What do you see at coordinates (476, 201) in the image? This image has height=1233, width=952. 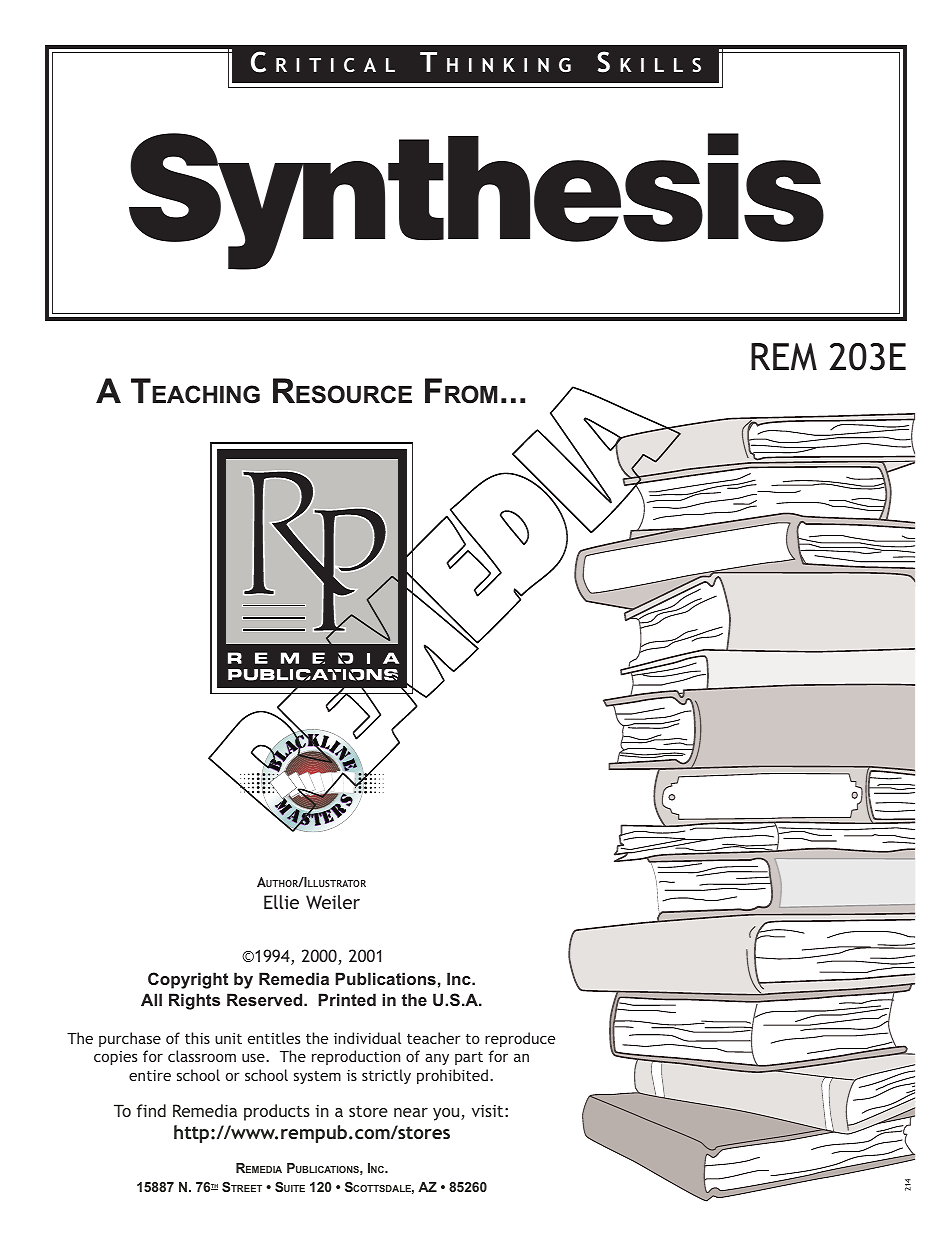 I see `Synthesis` at bounding box center [476, 201].
